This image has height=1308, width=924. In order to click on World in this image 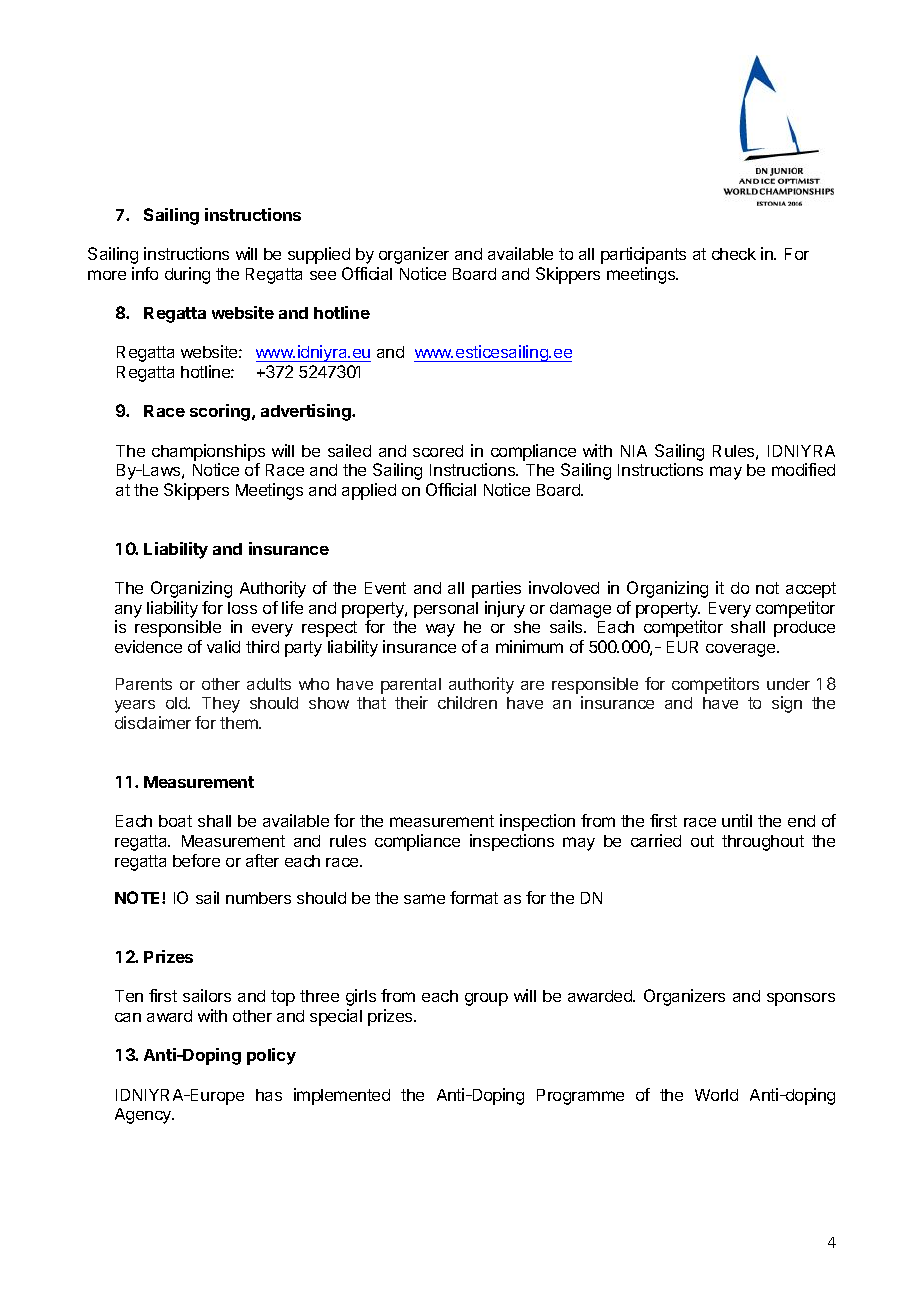, I will do `click(716, 1095)`.
